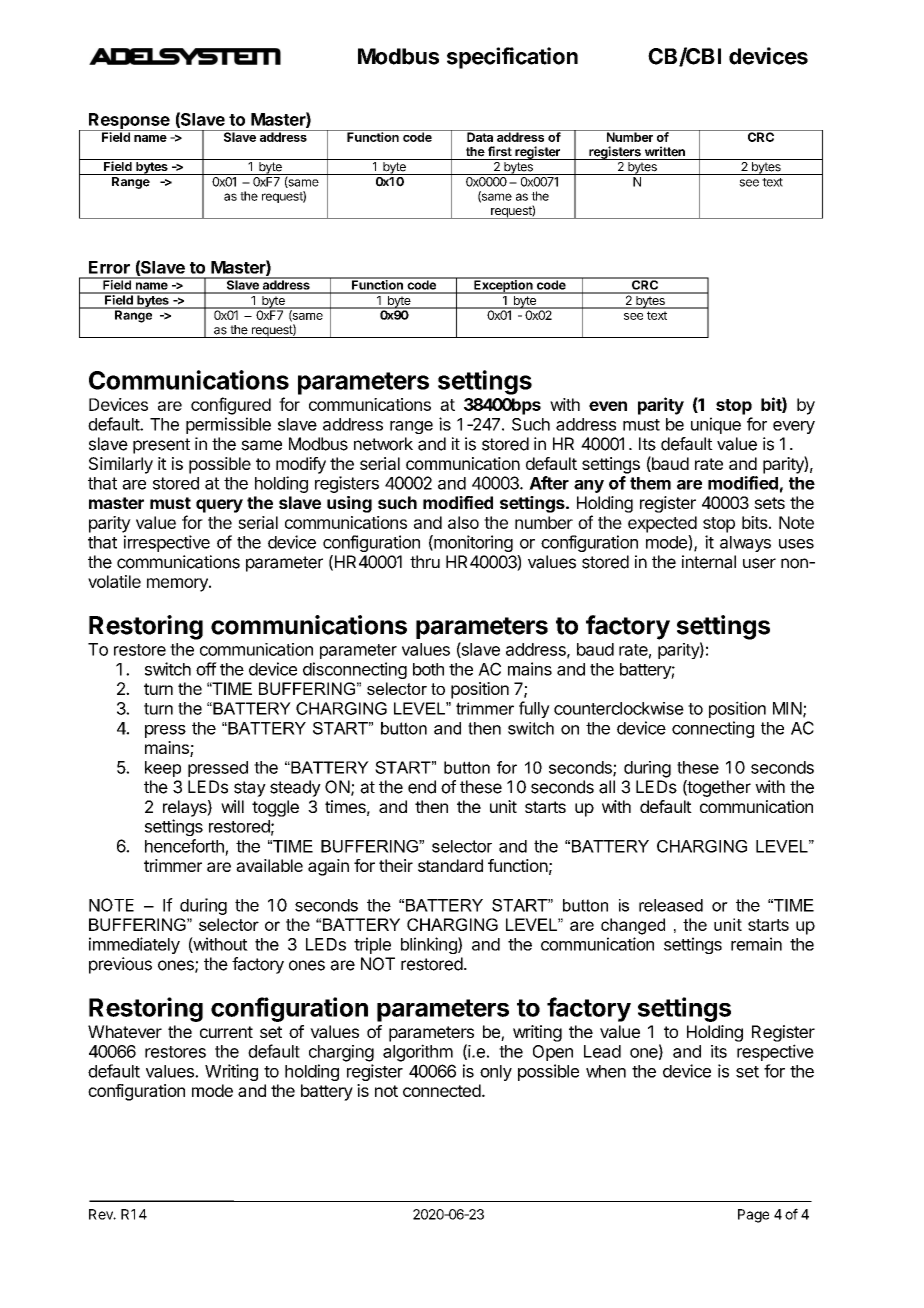  What do you see at coordinates (134, 945) in the screenshot?
I see `immediately` at bounding box center [134, 945].
